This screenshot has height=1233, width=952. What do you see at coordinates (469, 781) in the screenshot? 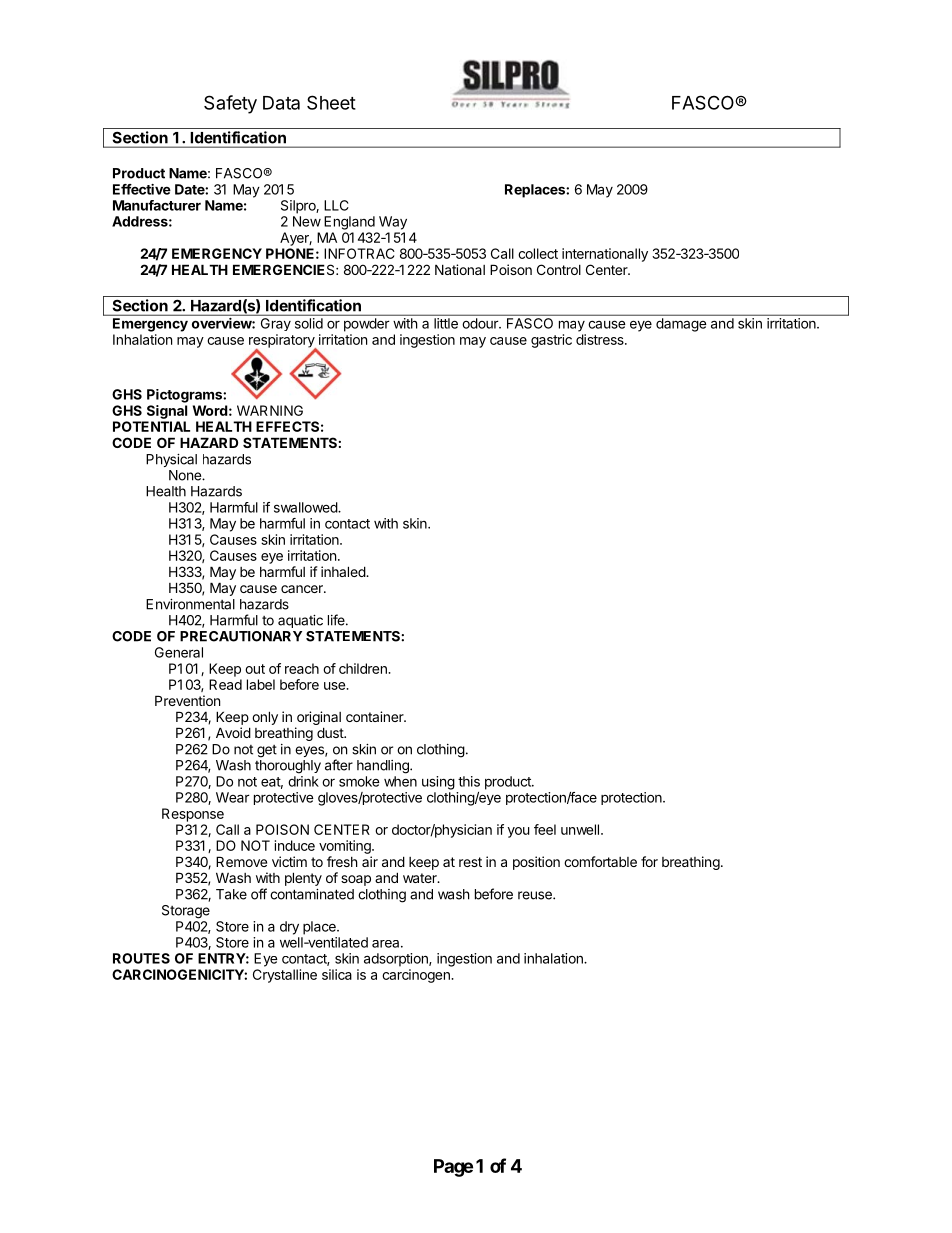
I see `this` at bounding box center [469, 781].
